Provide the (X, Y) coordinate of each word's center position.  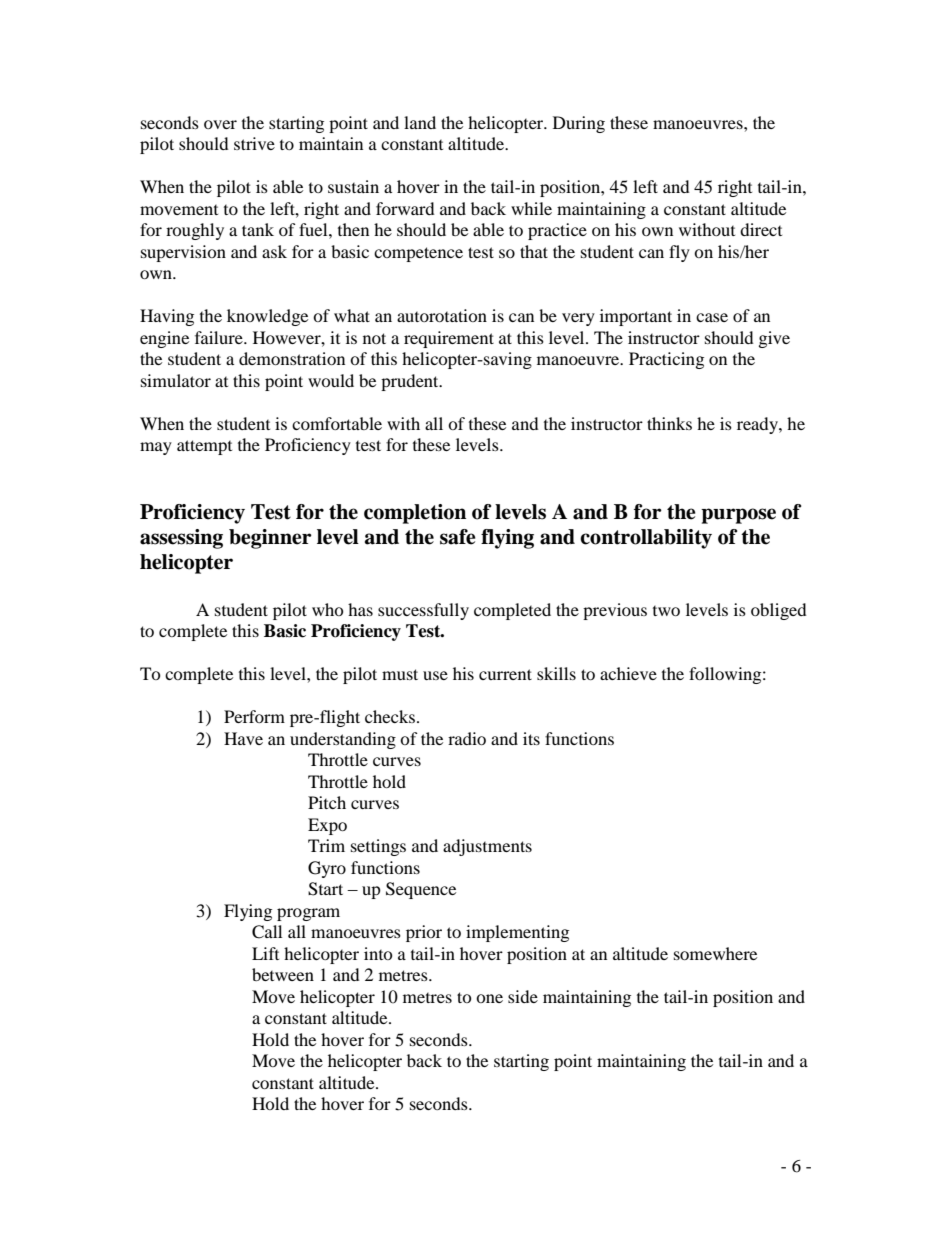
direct (761, 229)
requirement (449, 339)
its (531, 738)
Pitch (327, 802)
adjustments (487, 847)
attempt (204, 447)
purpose (738, 516)
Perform (254, 716)
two (666, 611)
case (712, 317)
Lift (265, 953)
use (435, 675)
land (420, 122)
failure (220, 337)
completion (415, 514)
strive (254, 143)
